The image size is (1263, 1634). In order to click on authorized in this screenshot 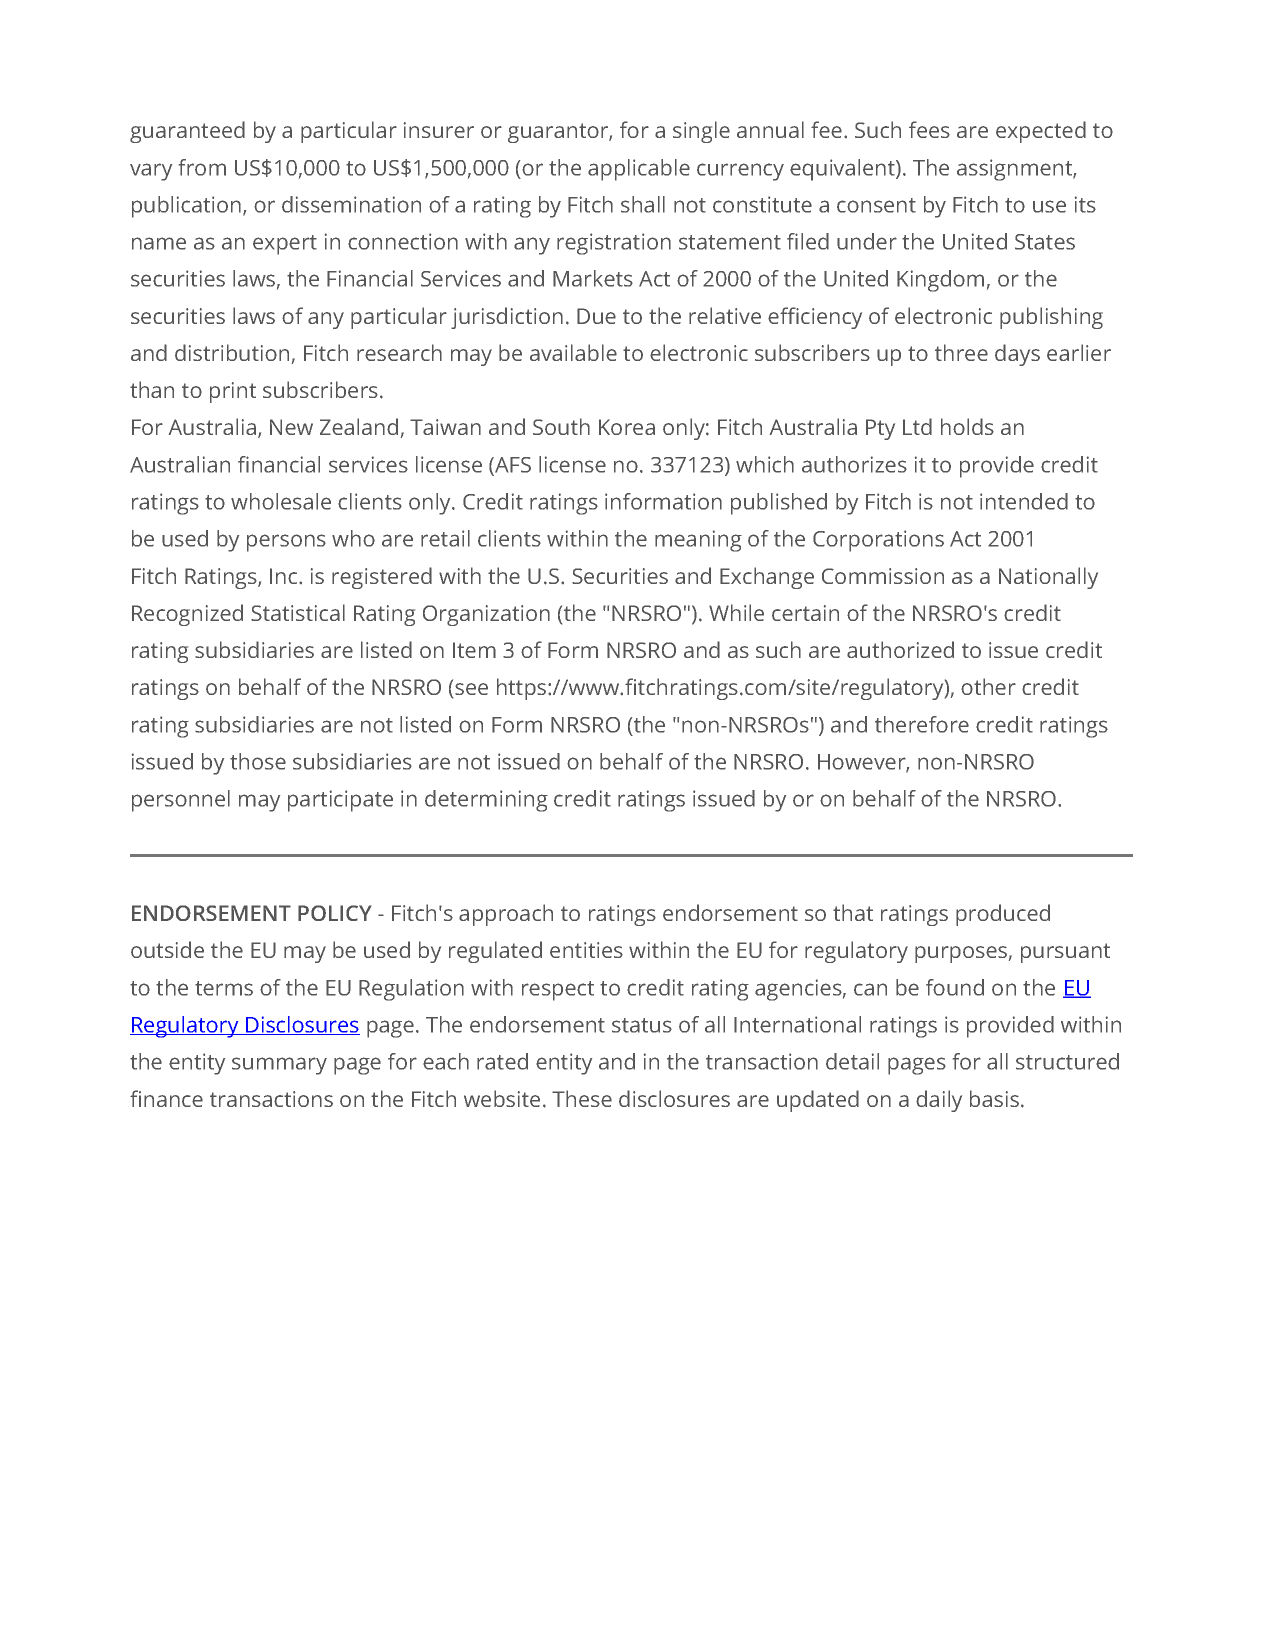, I will do `click(900, 649)`.
